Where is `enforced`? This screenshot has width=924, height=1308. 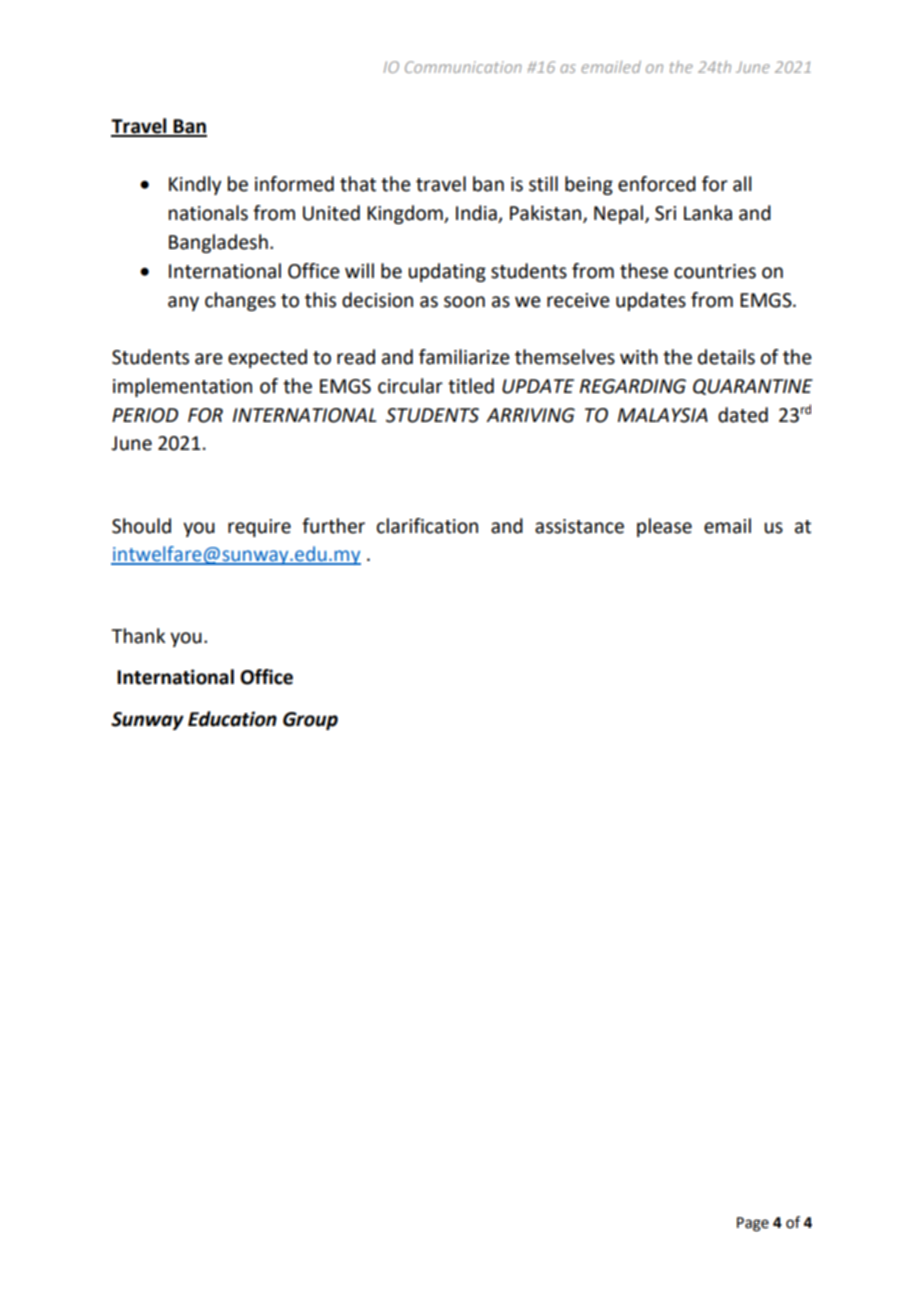
enforced is located at coordinates (657, 184).
